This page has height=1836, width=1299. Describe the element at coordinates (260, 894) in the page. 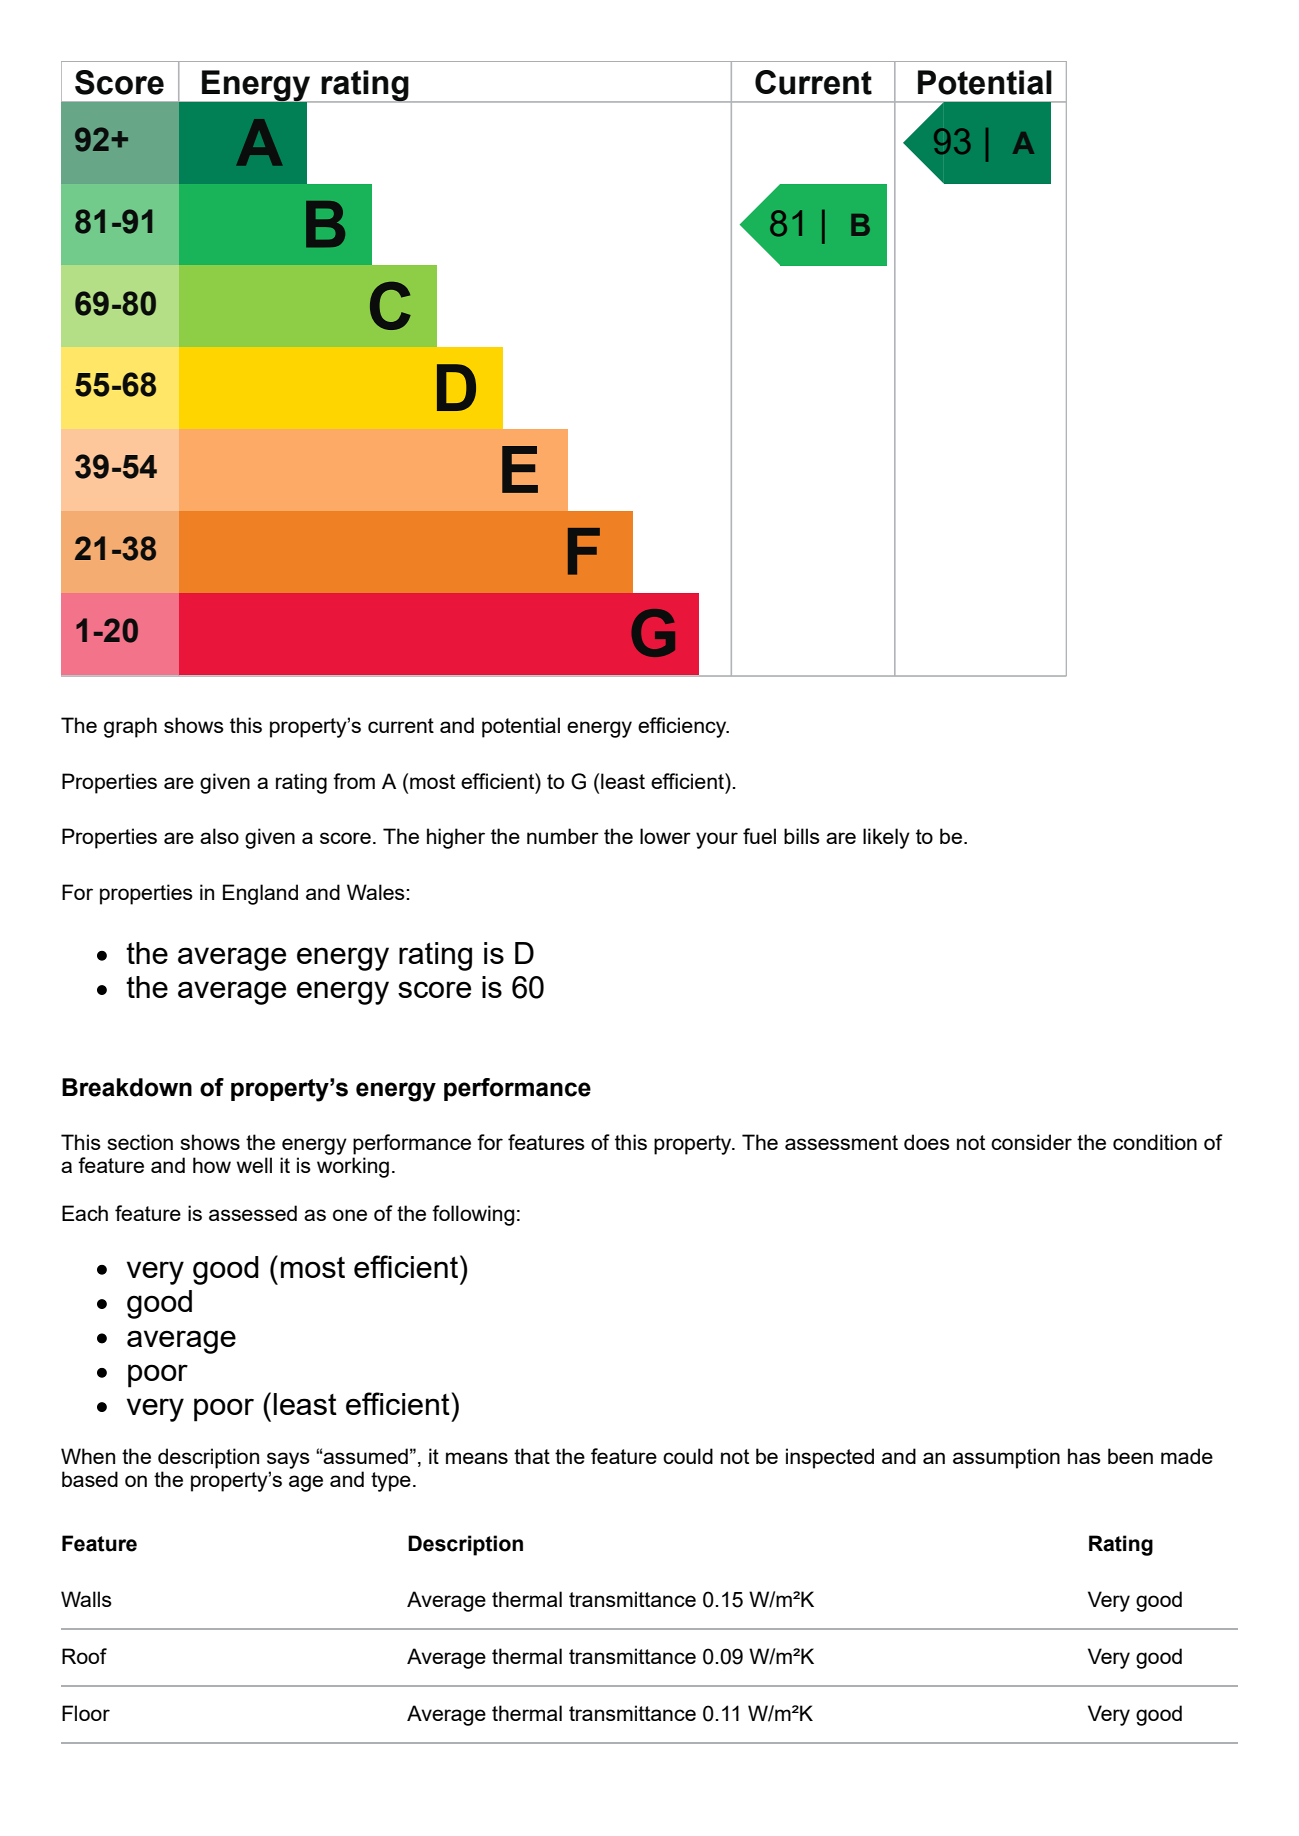

I see `England` at that location.
